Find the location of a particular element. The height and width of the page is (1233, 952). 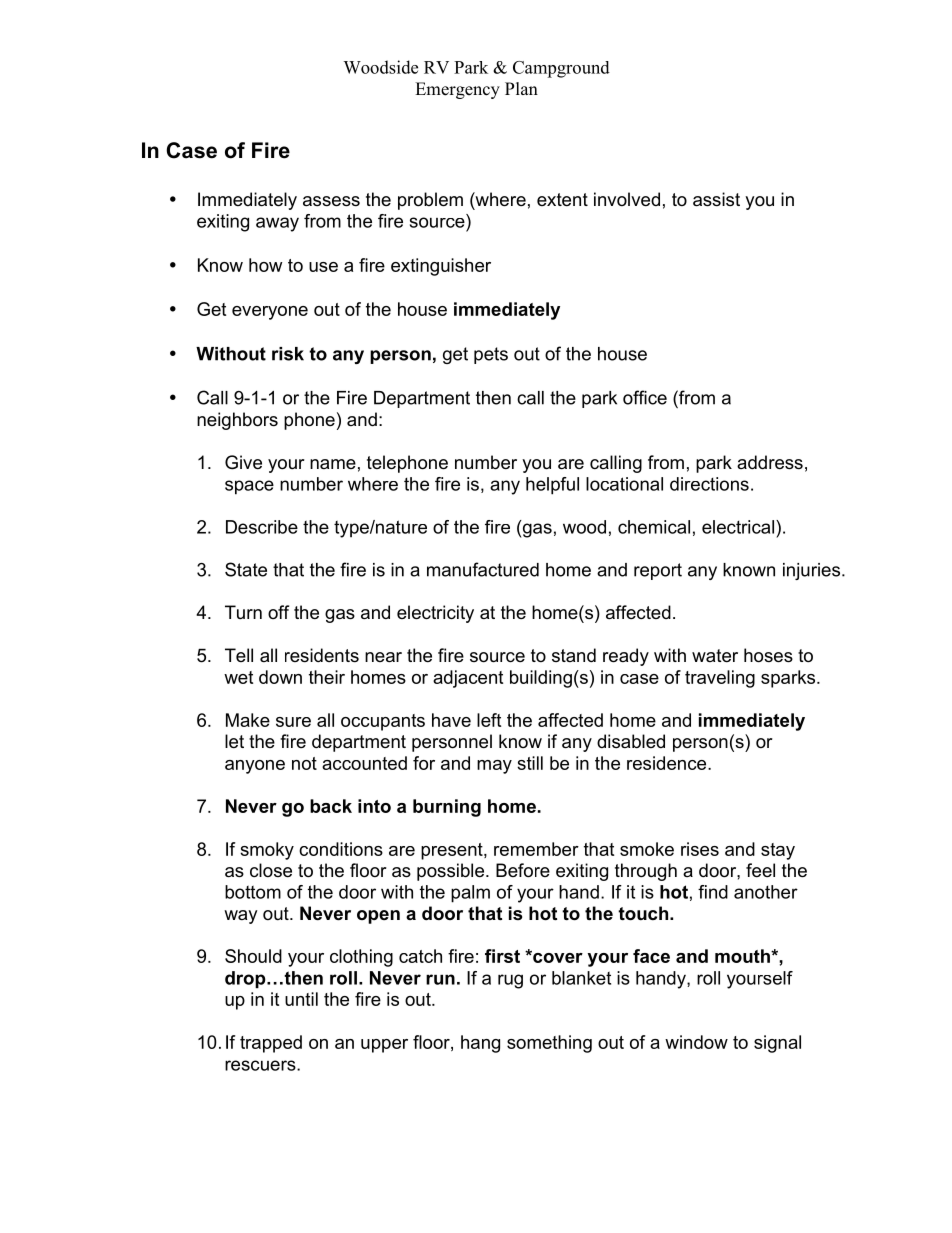

assist is located at coordinates (716, 199).
